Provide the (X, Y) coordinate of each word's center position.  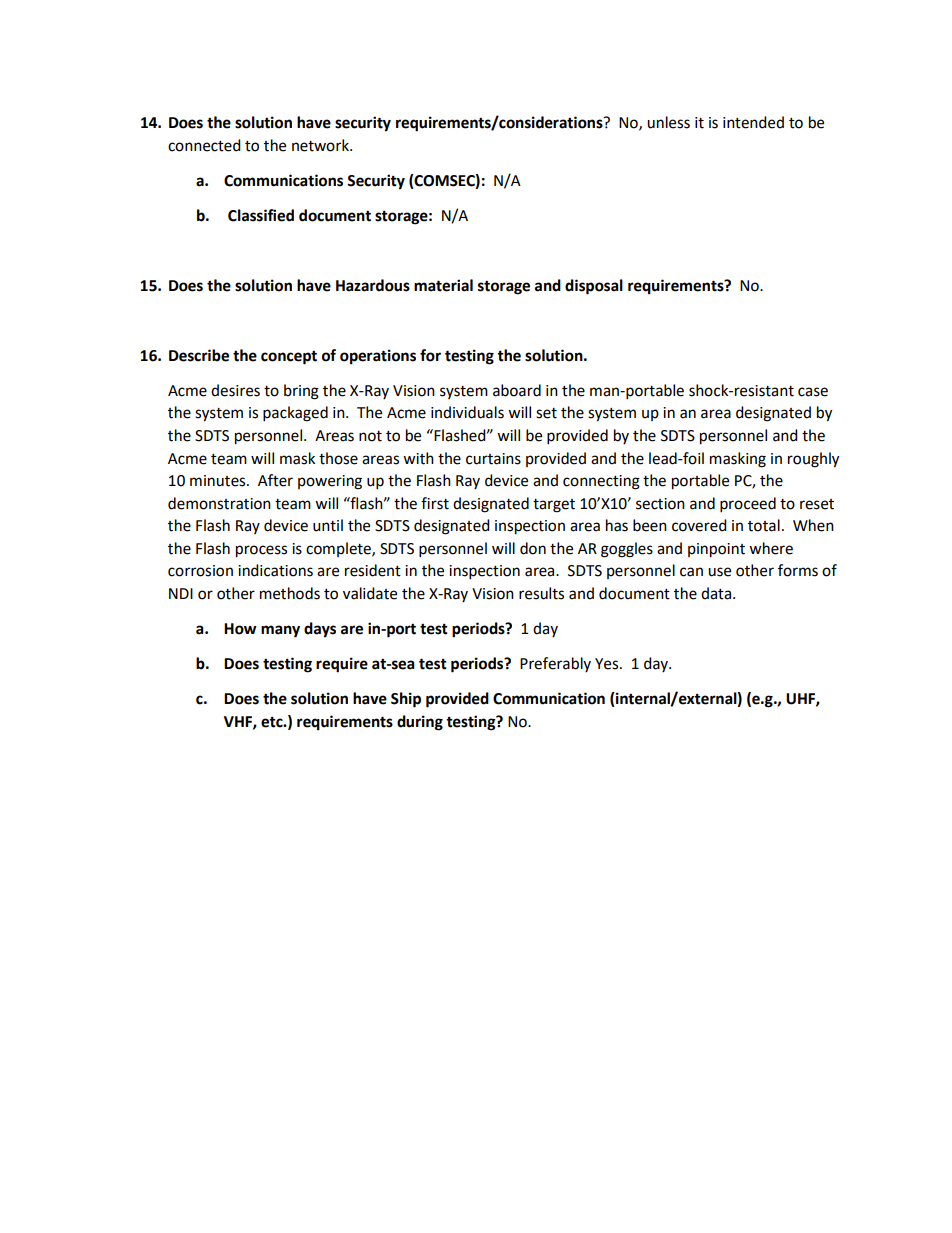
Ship (406, 700)
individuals (467, 412)
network (321, 145)
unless (668, 122)
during (420, 723)
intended (753, 122)
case (813, 392)
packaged (295, 414)
